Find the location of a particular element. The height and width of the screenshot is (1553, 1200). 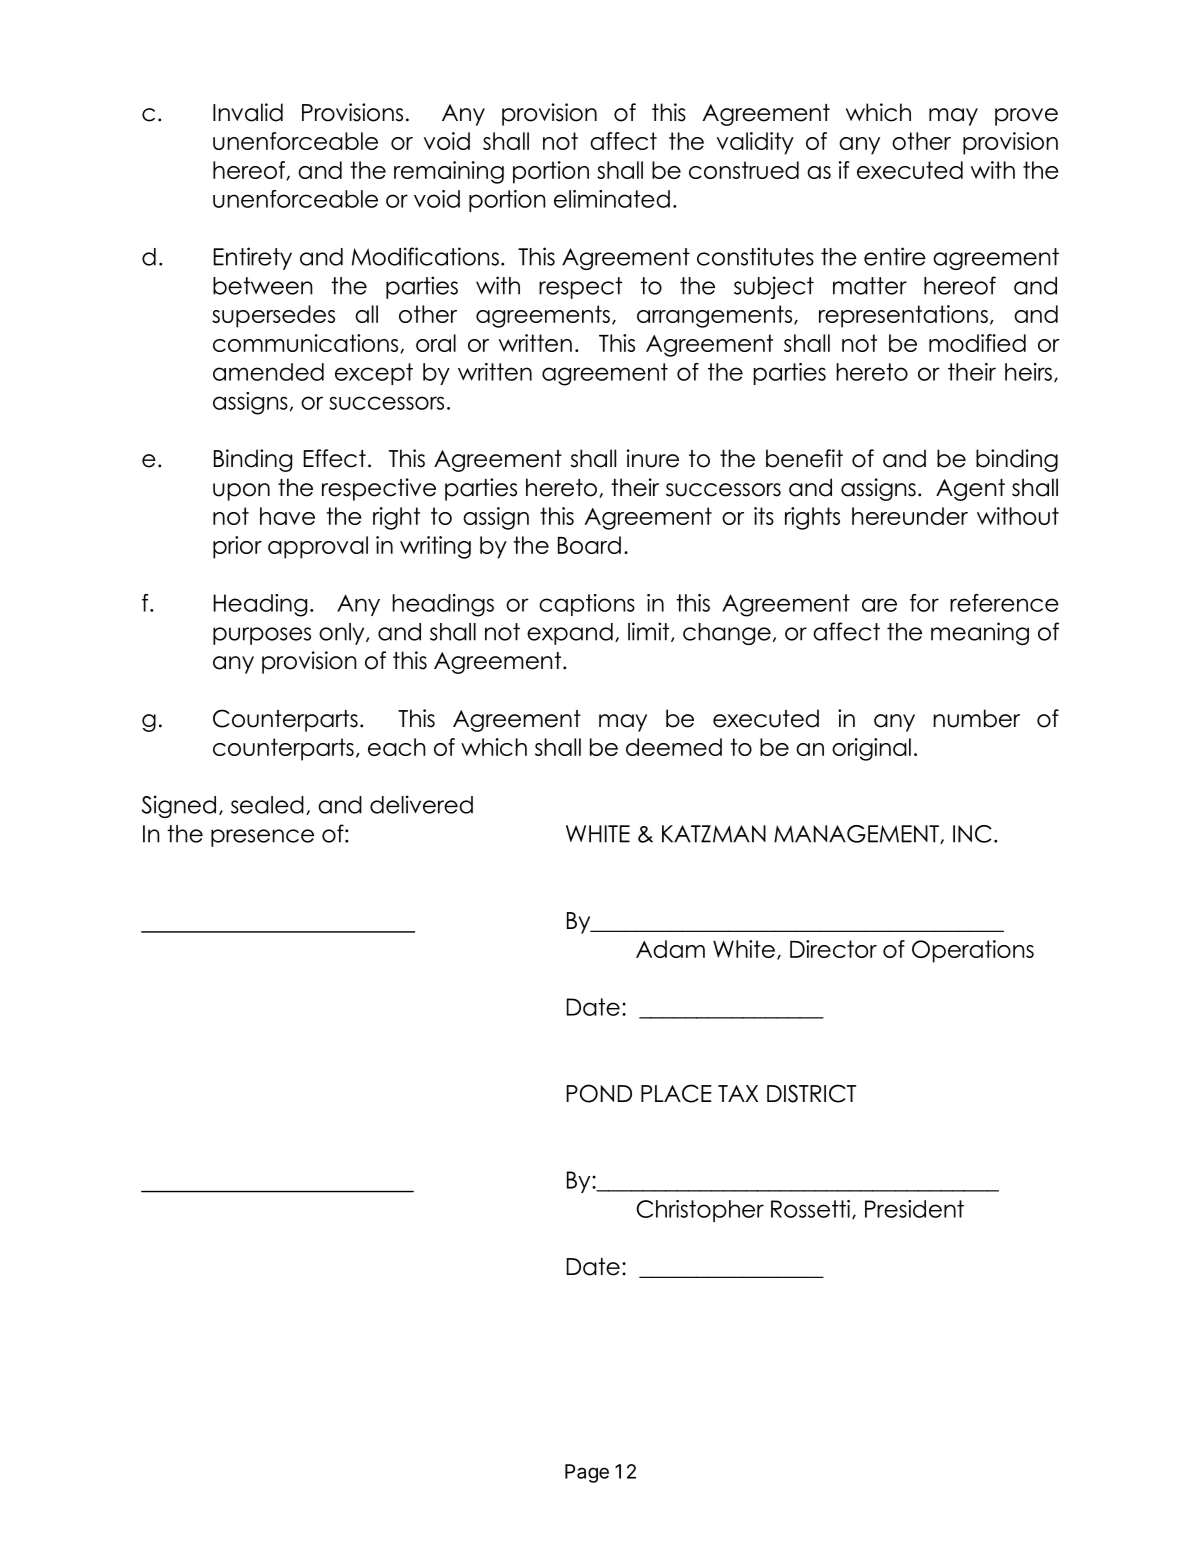

Page is located at coordinates (587, 1473).
